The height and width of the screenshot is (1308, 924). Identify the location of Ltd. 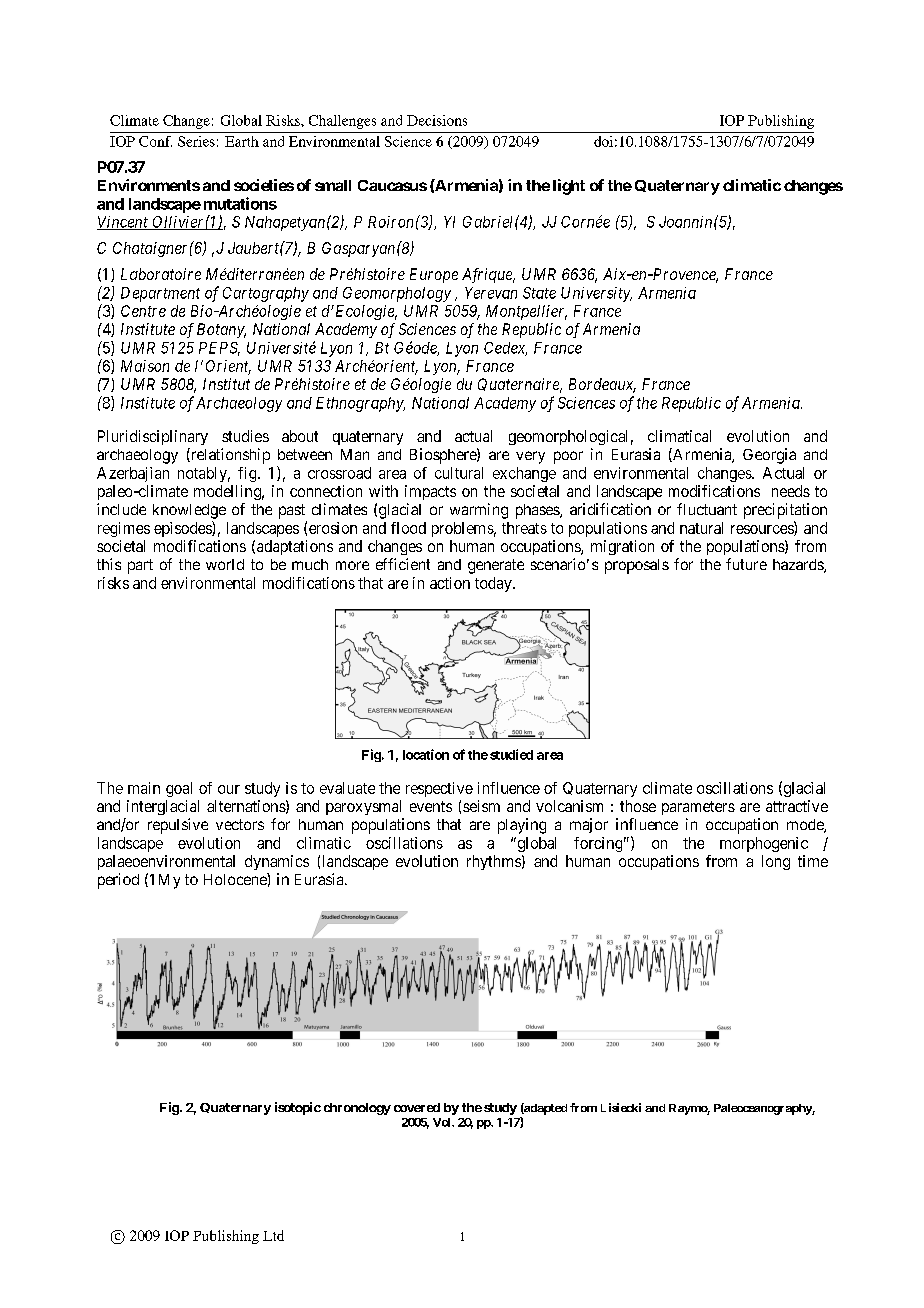
(273, 1235).
